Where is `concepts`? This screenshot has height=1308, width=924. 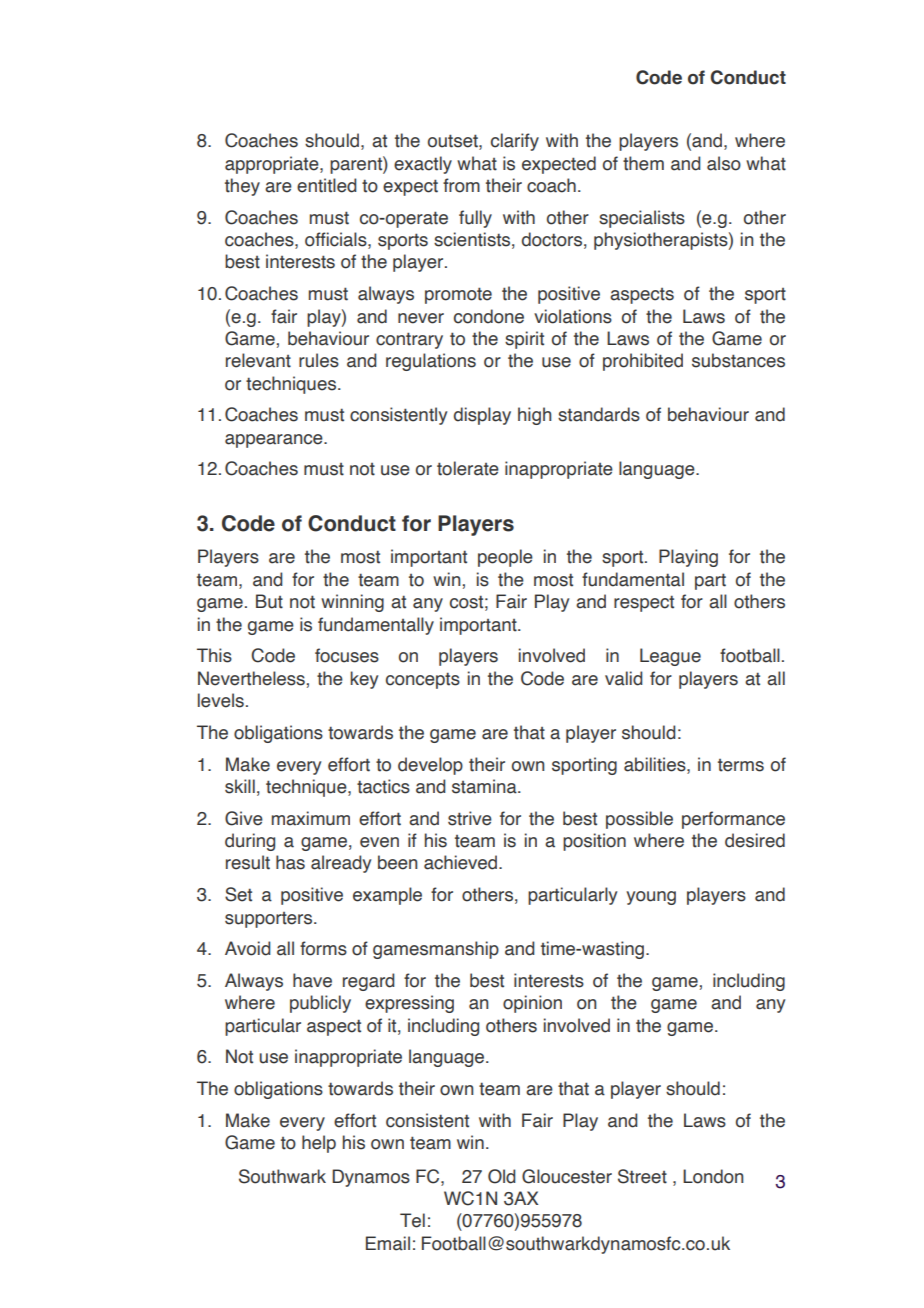 concepts is located at coordinates (423, 680).
